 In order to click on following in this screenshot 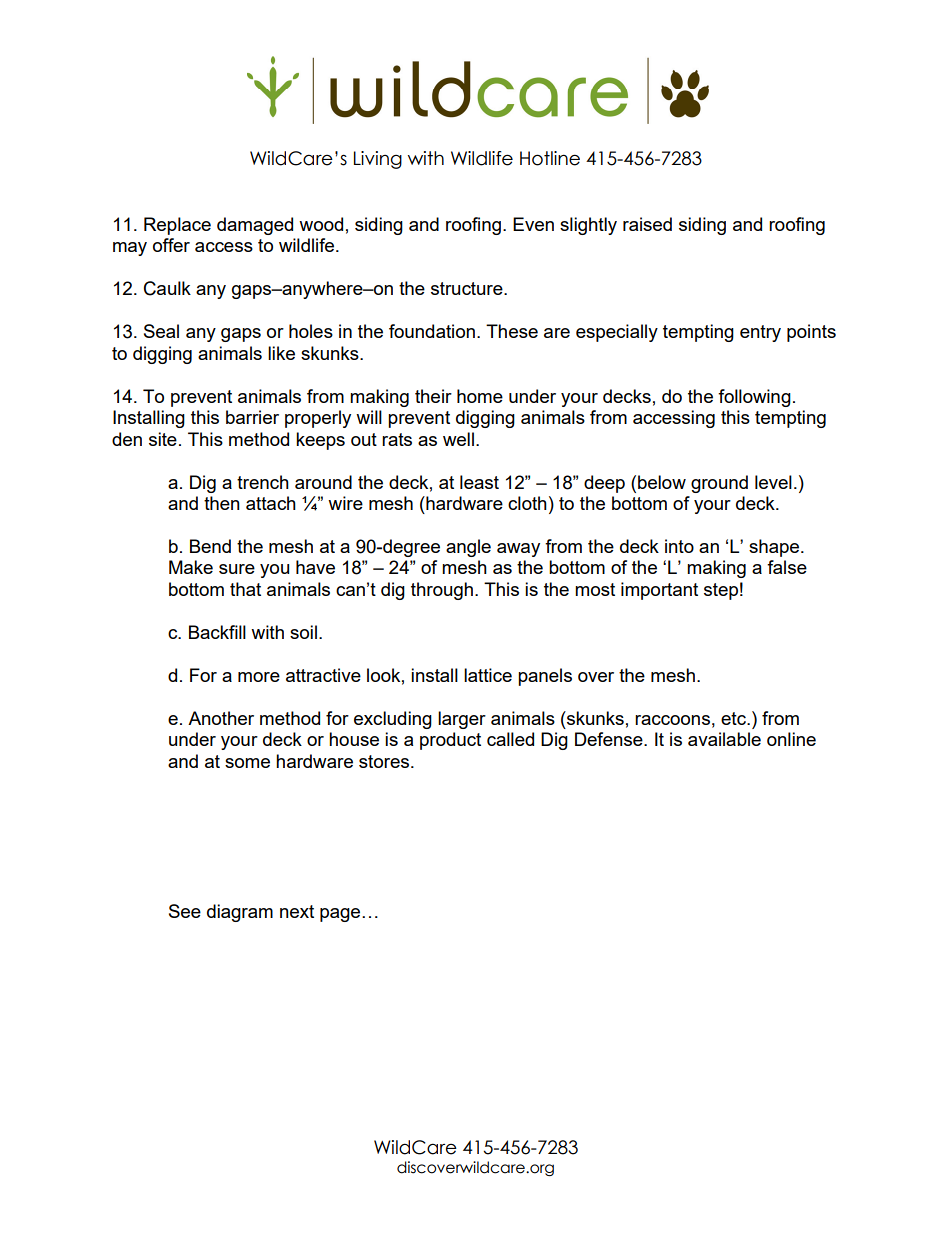, I will do `click(754, 398)`.
